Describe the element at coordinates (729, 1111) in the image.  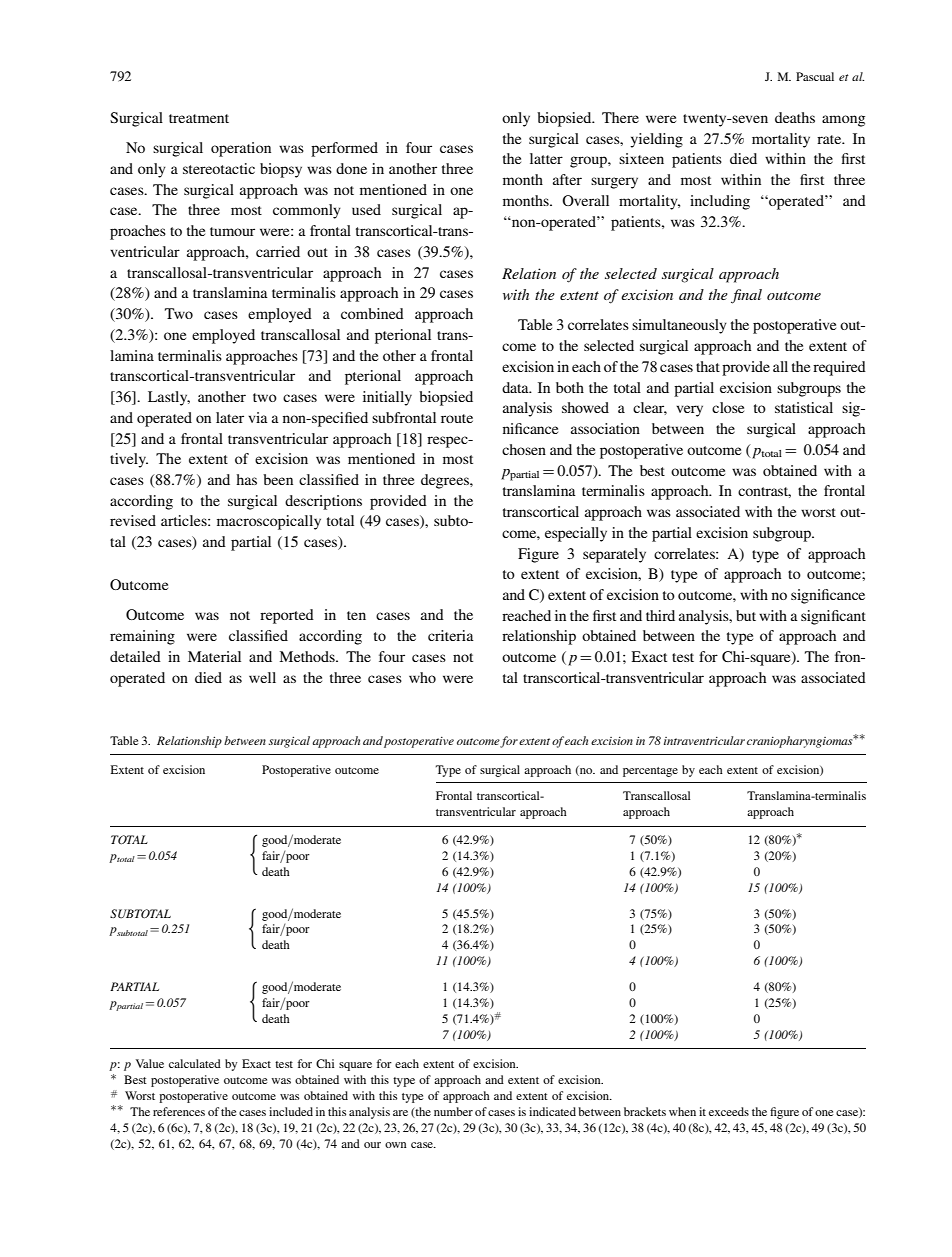
I see `exceeds` at that location.
